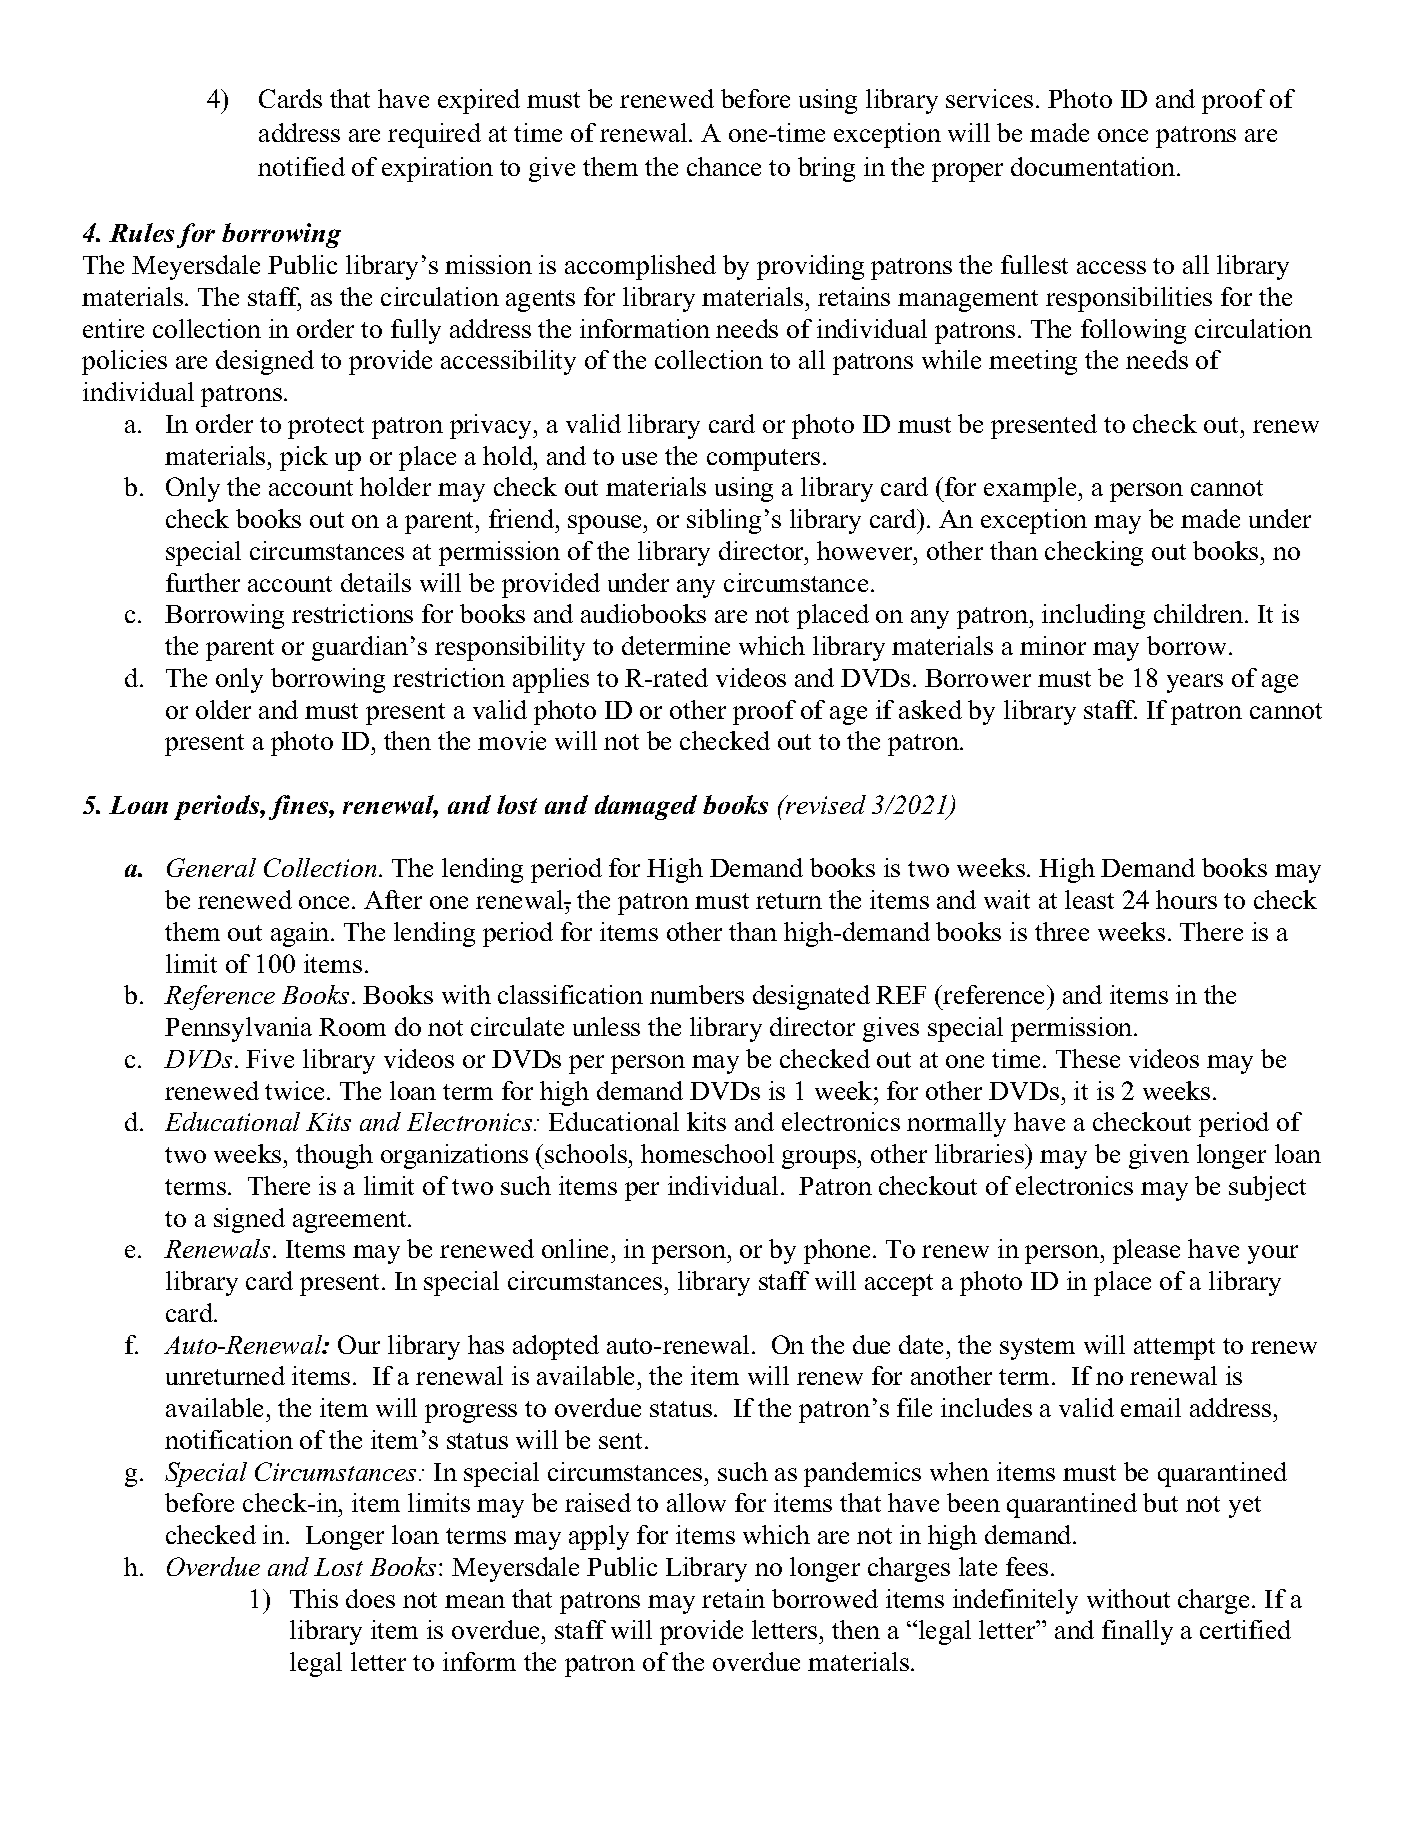 This page has width=1408, height=1822. What do you see at coordinates (551, 680) in the page?
I see `applies` at bounding box center [551, 680].
